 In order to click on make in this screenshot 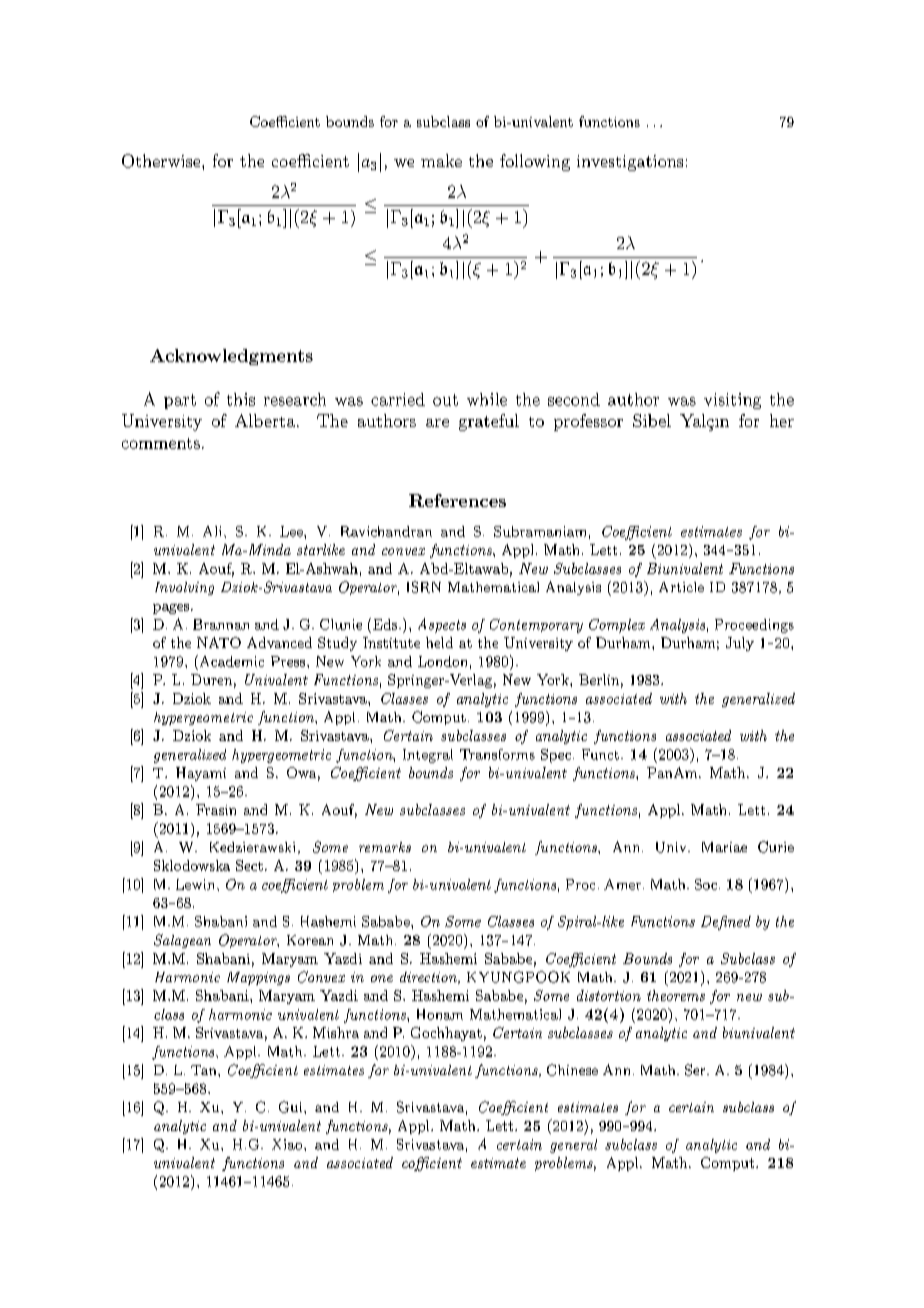, I will do `click(441, 160)`.
